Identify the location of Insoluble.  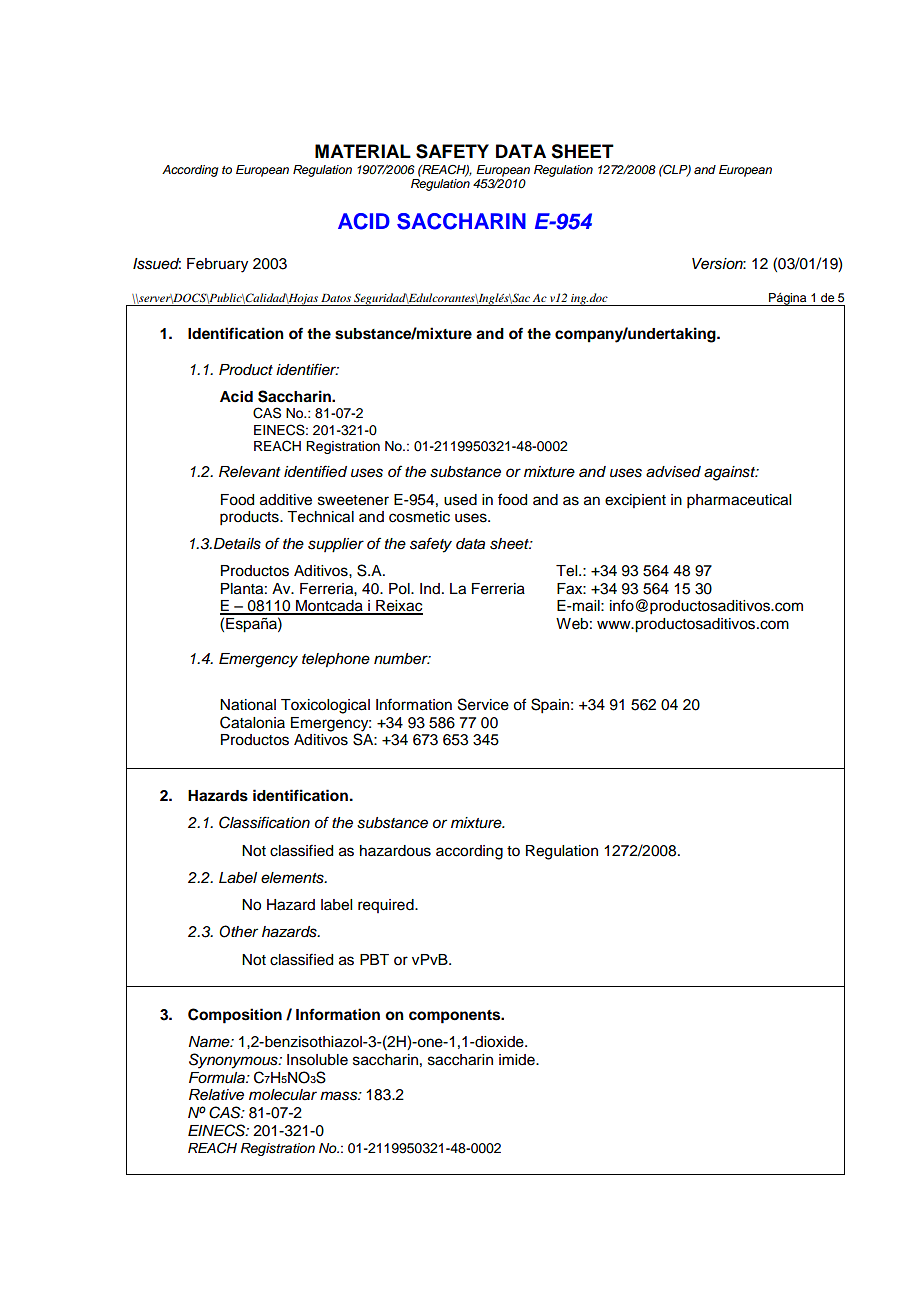
(317, 1060).
